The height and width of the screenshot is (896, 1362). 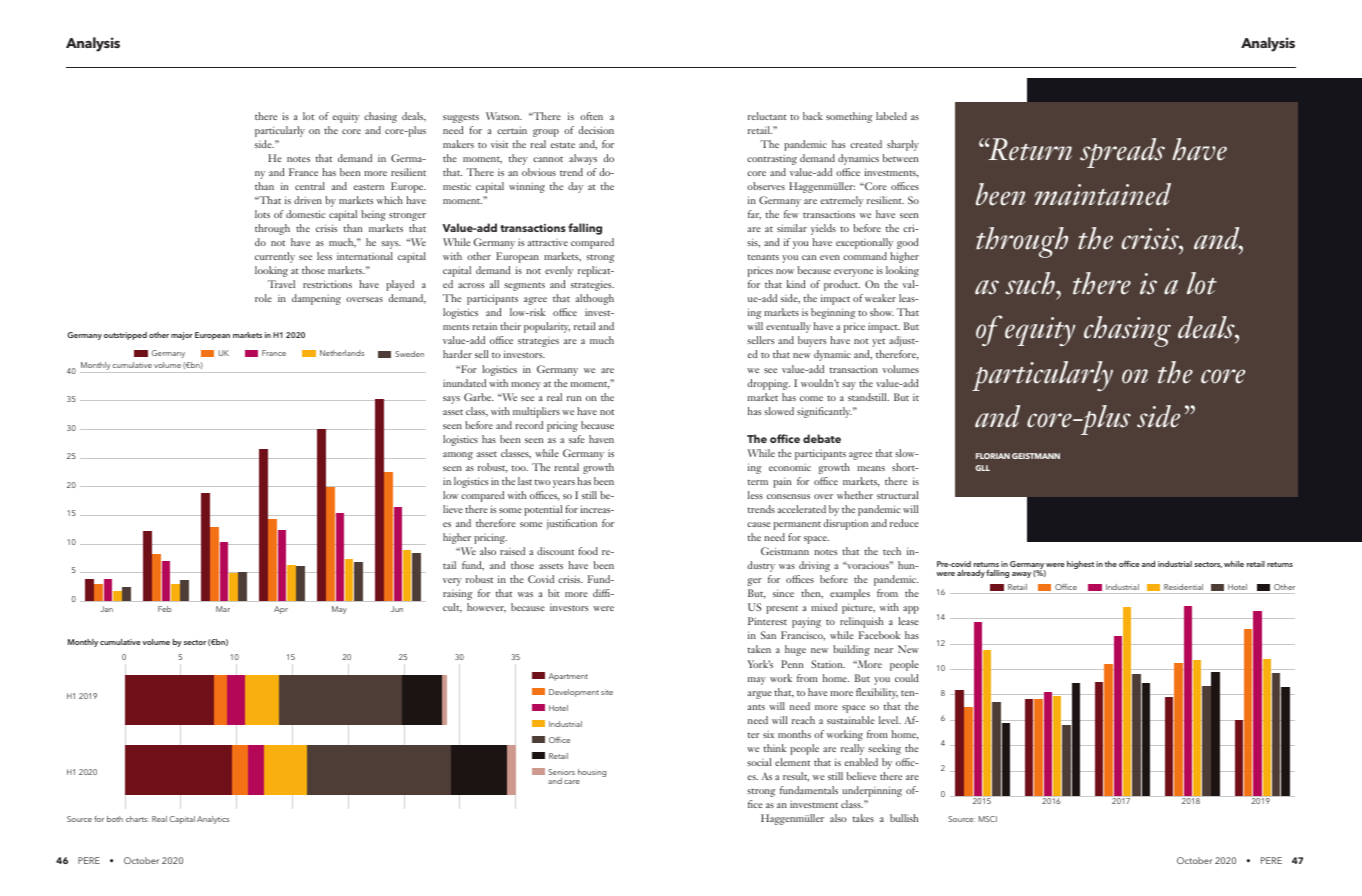 I want to click on rental, so click(x=566, y=467).
